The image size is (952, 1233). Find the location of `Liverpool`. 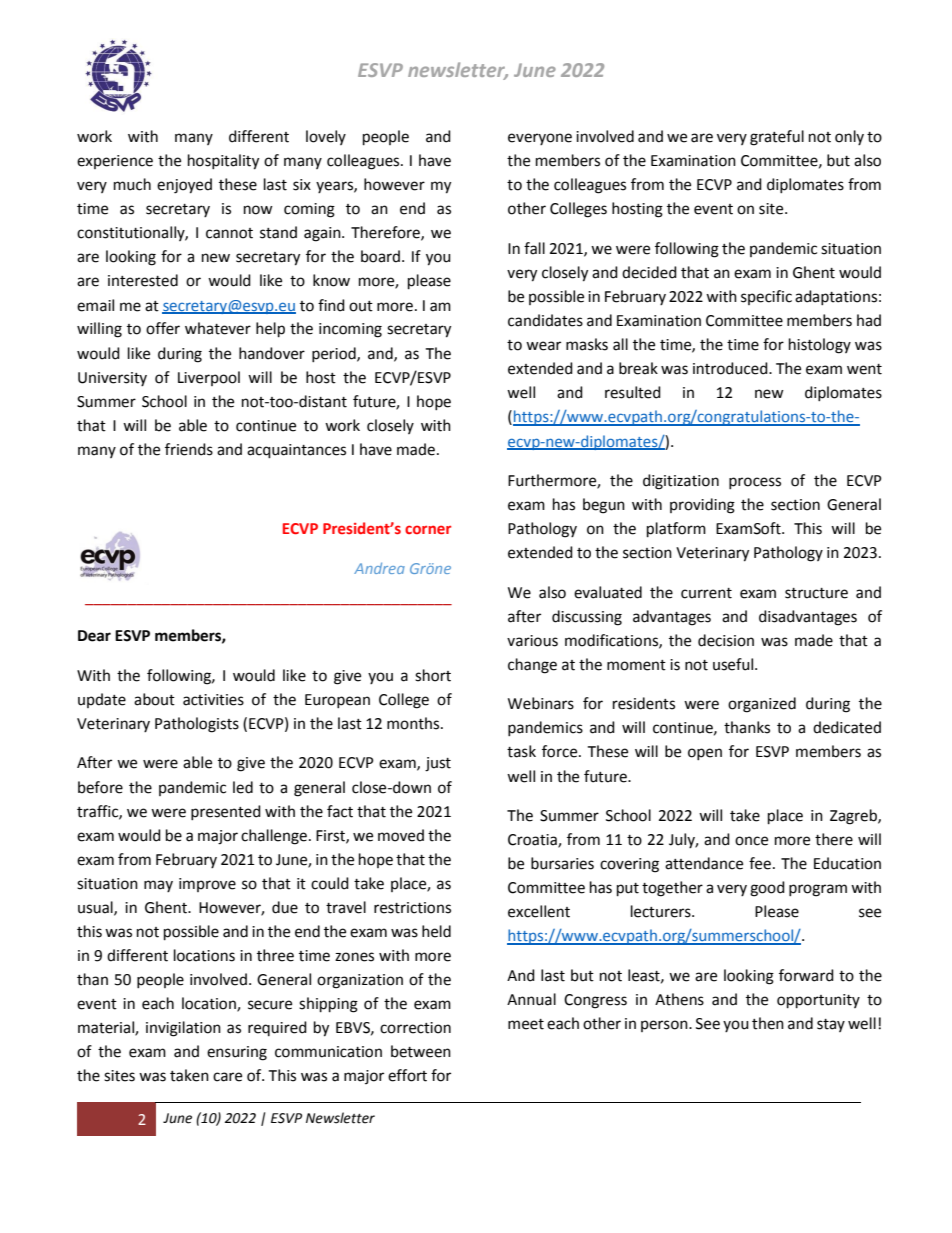

Liverpool is located at coordinates (209, 378).
